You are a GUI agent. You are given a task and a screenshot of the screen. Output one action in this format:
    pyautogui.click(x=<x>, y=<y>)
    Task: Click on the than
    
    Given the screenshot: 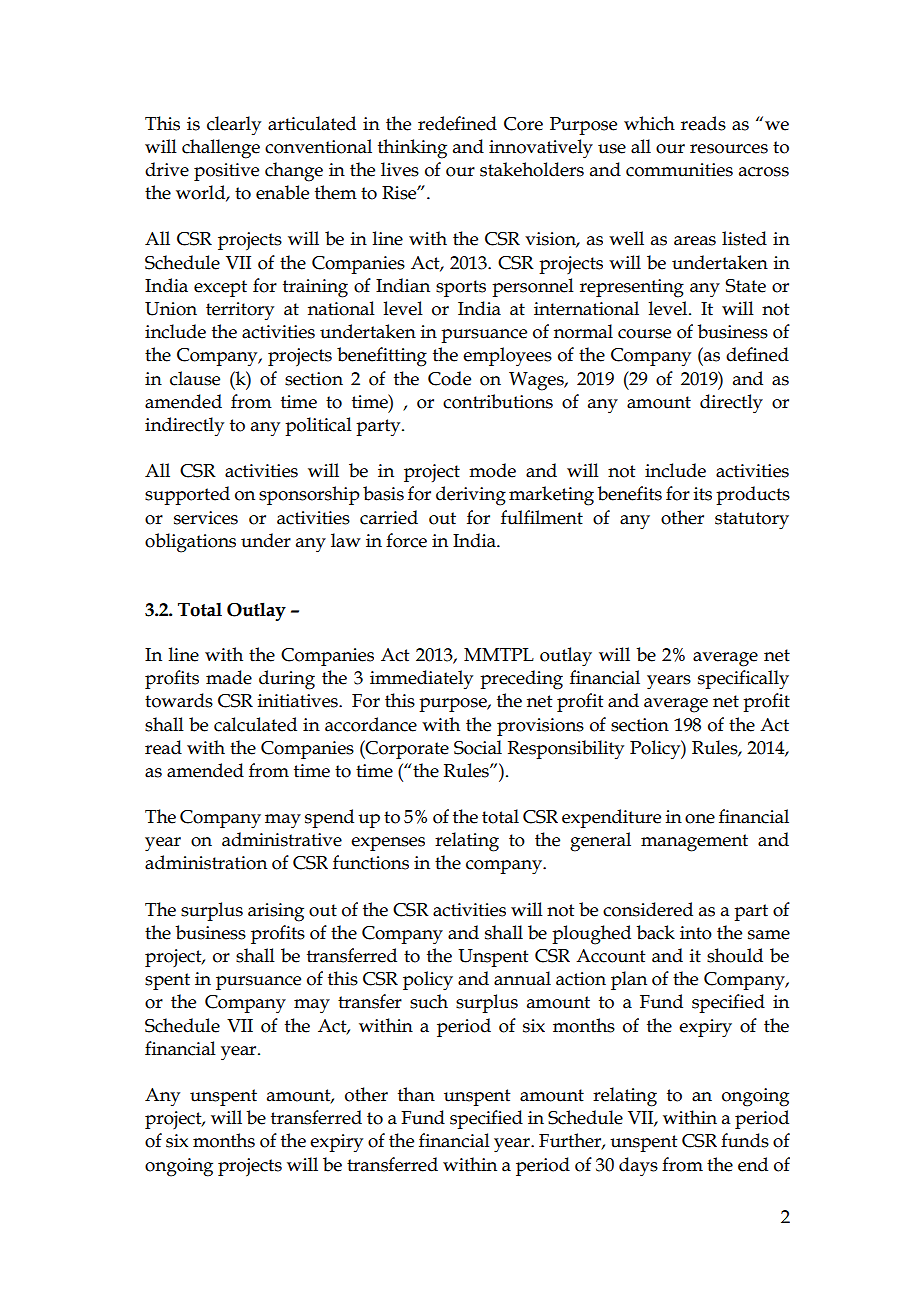 What is the action you would take?
    pyautogui.click(x=416, y=1094)
